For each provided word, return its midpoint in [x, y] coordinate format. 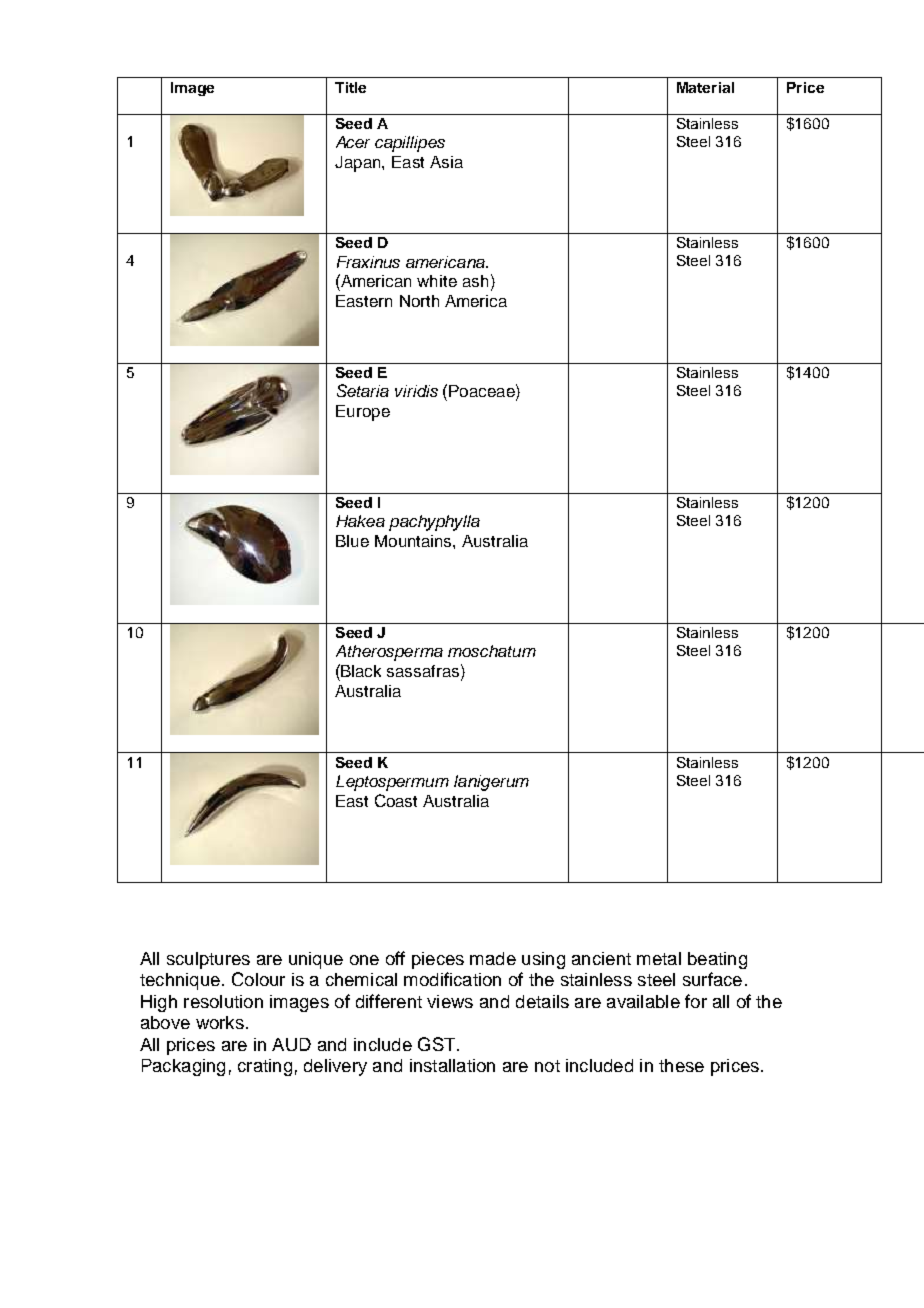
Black [361, 671]
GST [438, 1044]
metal [659, 958]
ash [475, 281]
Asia [446, 162]
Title [350, 87]
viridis [416, 391]
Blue [352, 541]
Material [705, 87]
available [643, 1001]
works [220, 1022]
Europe [363, 413]
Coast [396, 800]
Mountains [414, 541]
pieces [438, 960]
